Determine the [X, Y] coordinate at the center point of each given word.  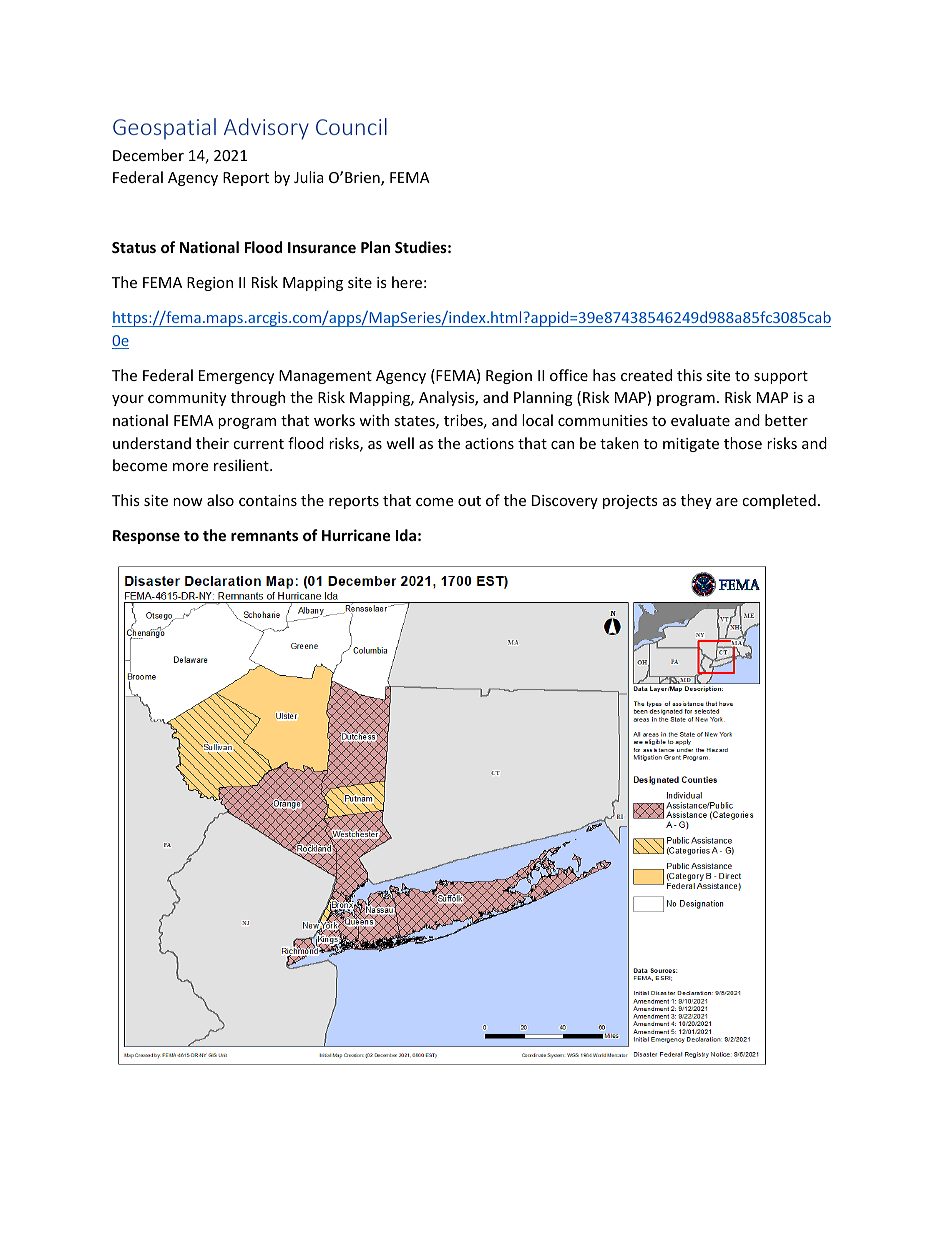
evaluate [700, 420]
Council [351, 126]
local [537, 420]
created [646, 375]
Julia [309, 177]
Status [134, 247]
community [187, 399]
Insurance [322, 247]
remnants [264, 536]
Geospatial [164, 128]
